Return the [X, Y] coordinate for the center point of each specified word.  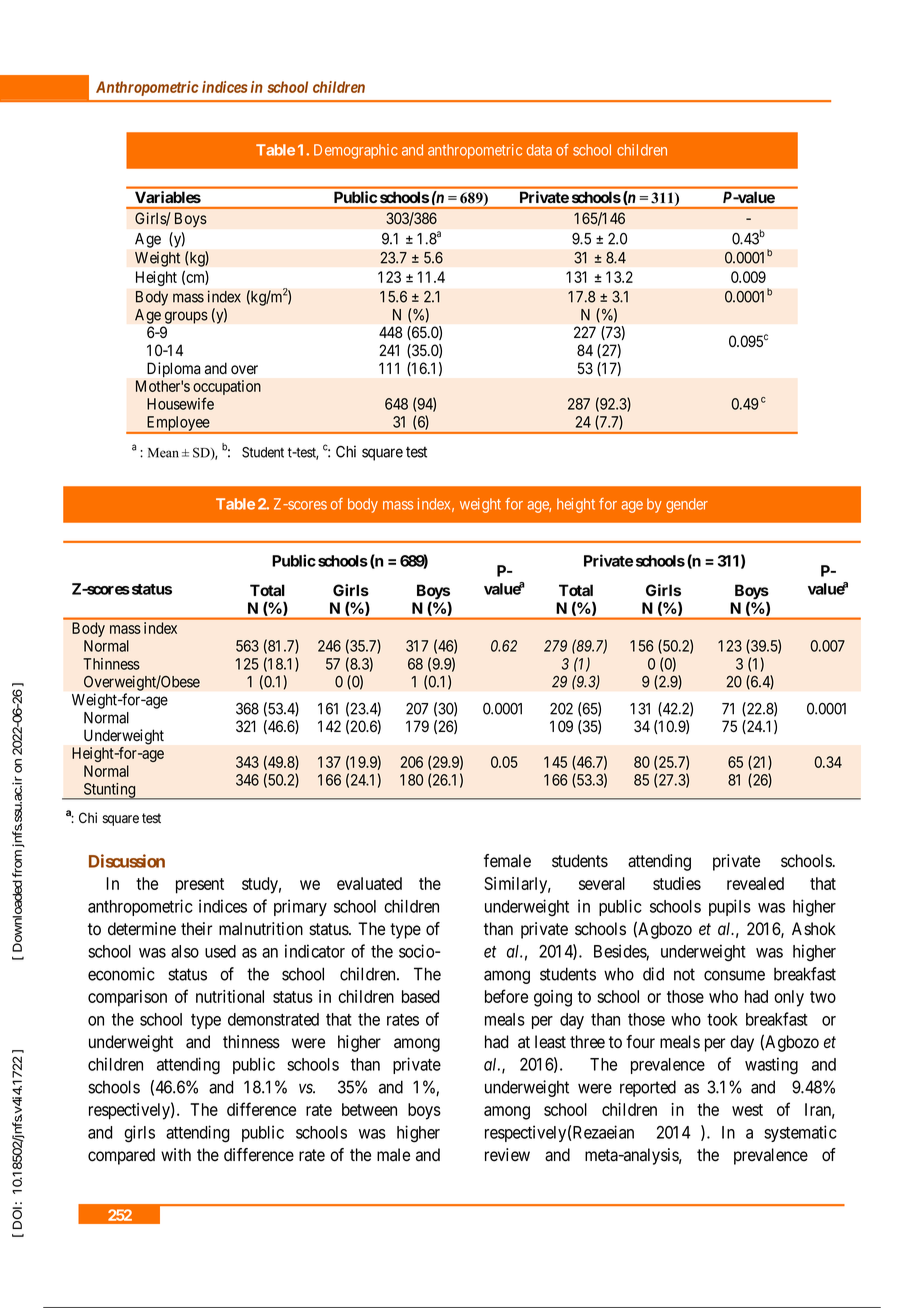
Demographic [356, 151]
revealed [755, 883]
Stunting [109, 791]
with [176, 1154]
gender [687, 505]
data [539, 150]
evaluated [369, 883]
